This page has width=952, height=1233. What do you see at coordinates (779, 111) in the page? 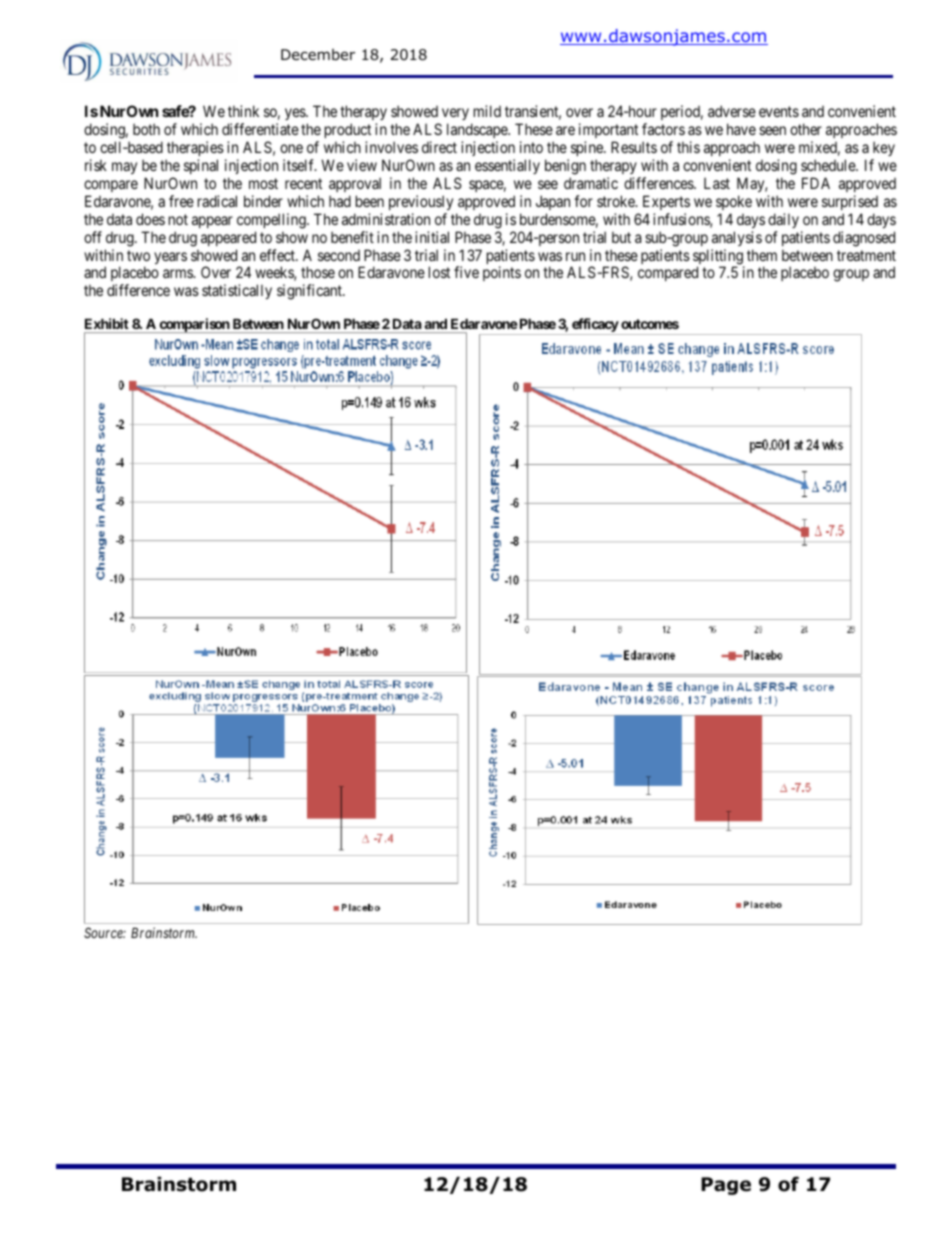
I see `events` at bounding box center [779, 111].
